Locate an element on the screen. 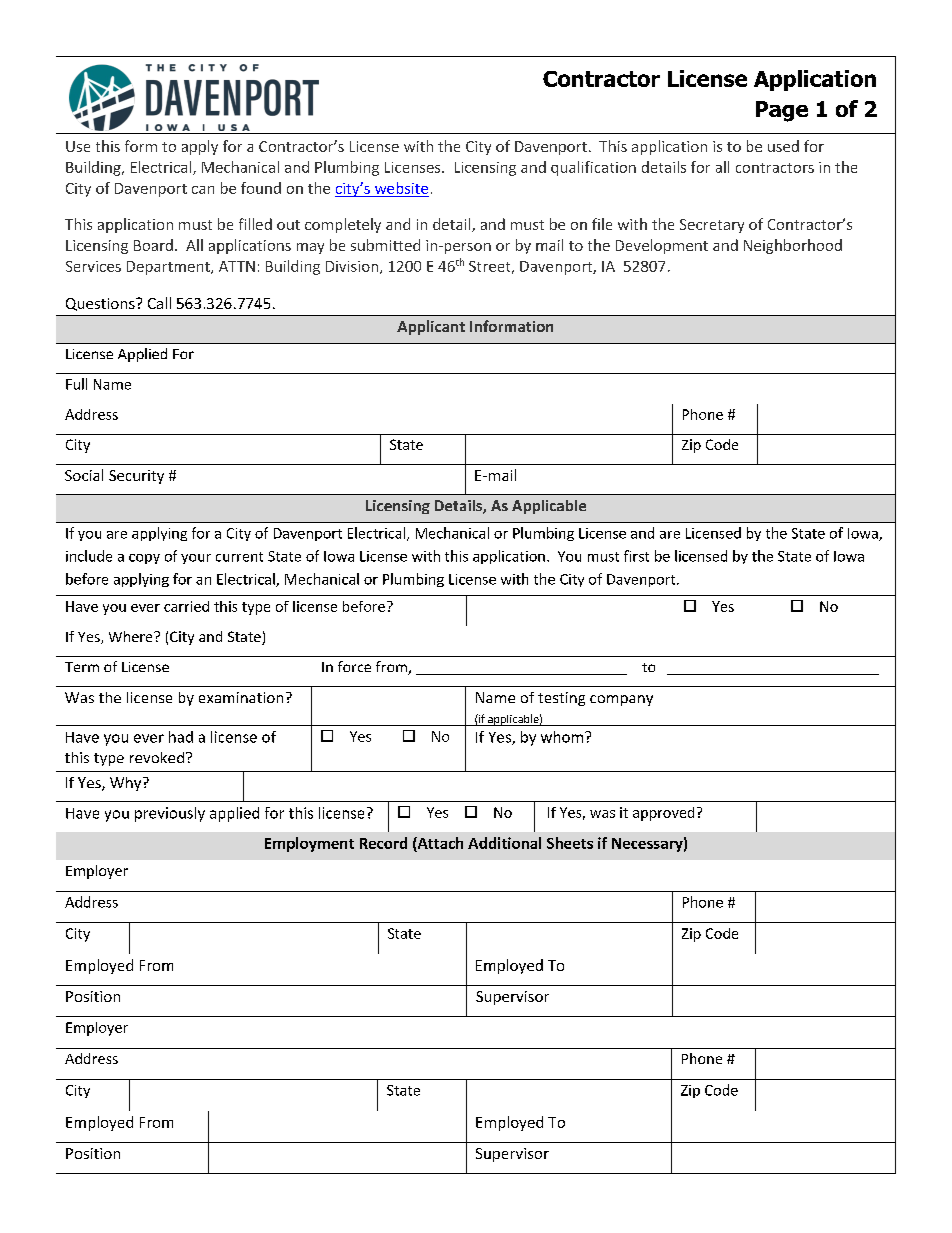  force is located at coordinates (354, 666).
